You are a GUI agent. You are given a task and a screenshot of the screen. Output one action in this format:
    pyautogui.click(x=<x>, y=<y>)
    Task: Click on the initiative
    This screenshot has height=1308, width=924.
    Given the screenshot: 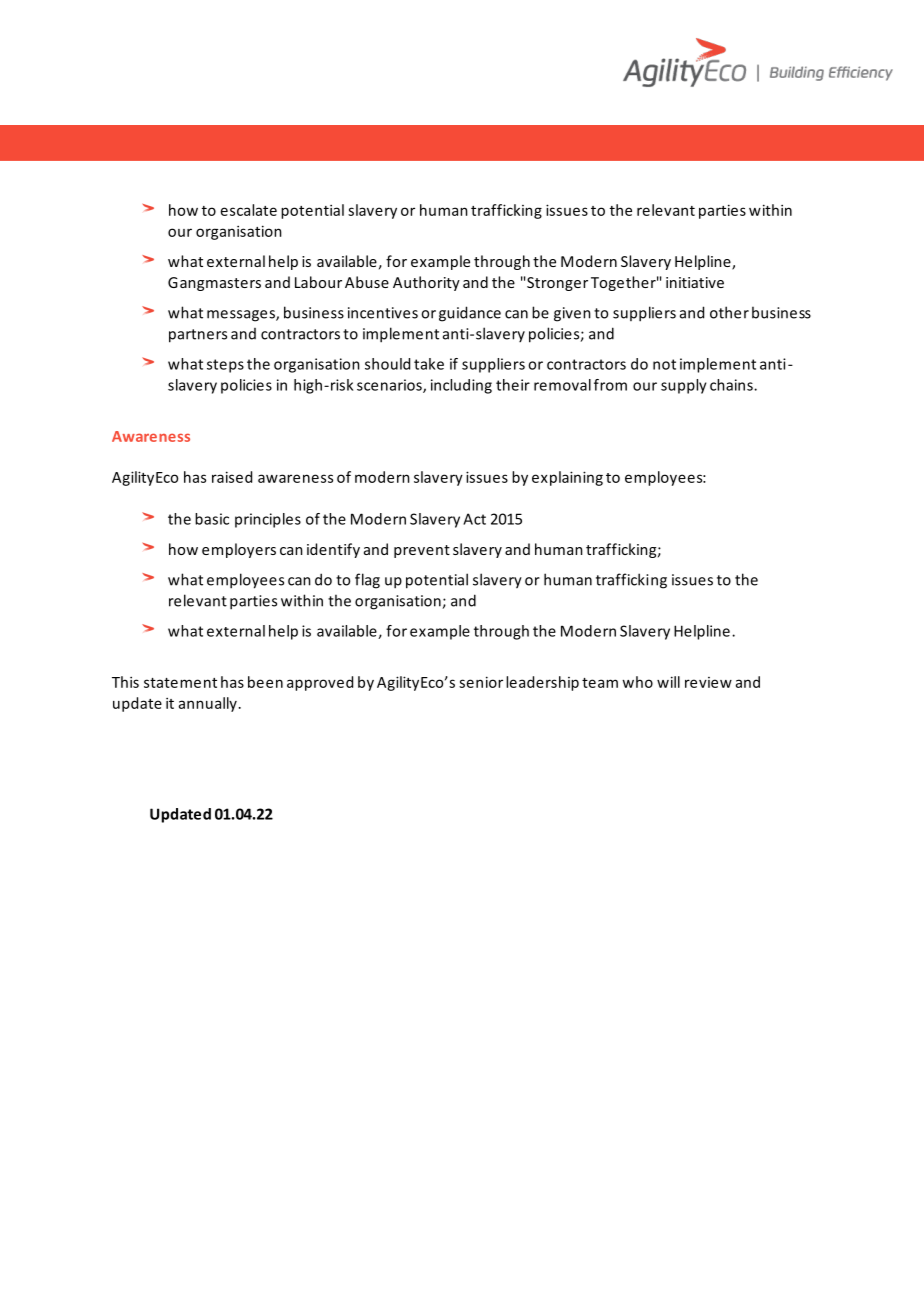 What is the action you would take?
    pyautogui.click(x=695, y=282)
